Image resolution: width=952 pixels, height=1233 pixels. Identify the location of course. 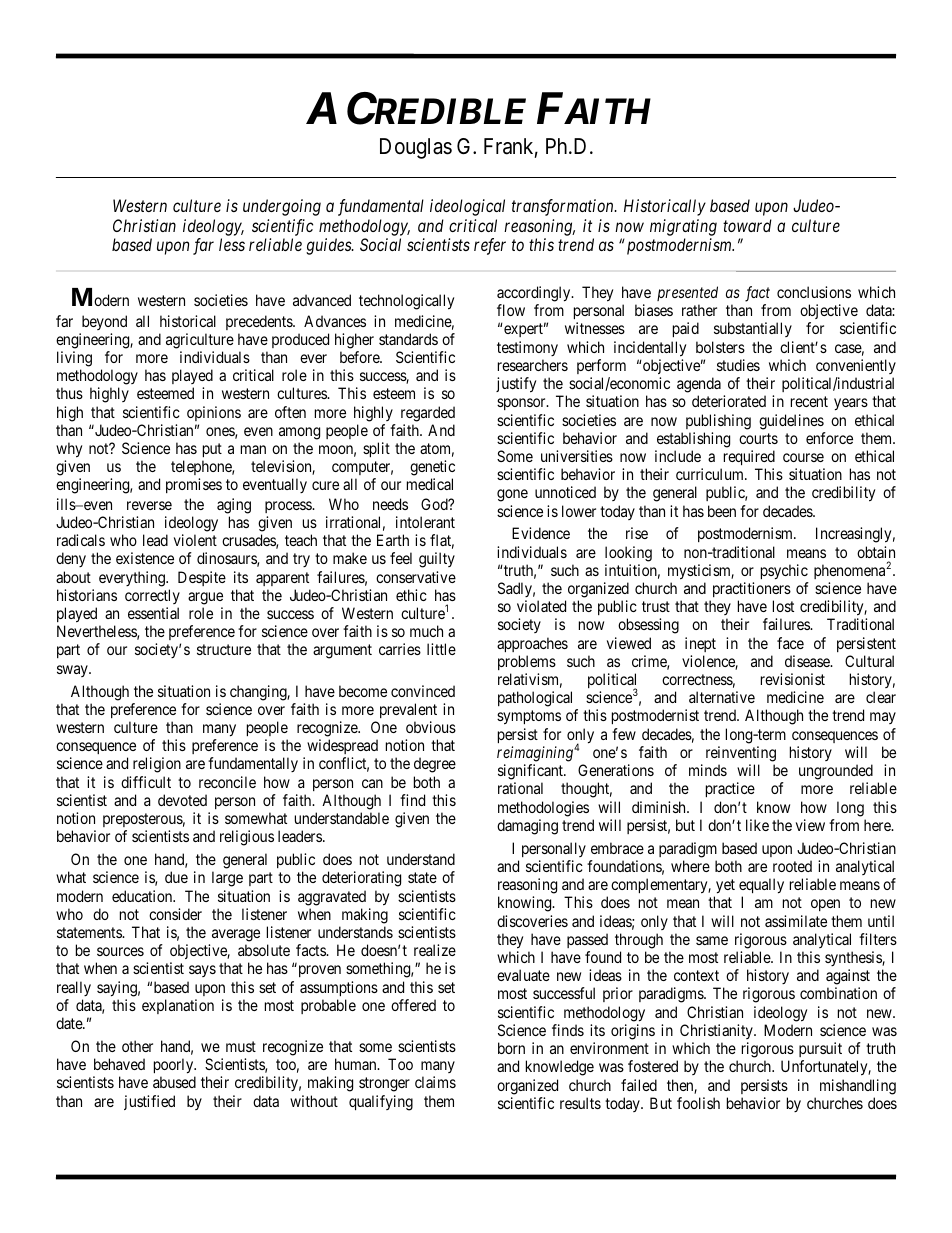
(803, 457).
